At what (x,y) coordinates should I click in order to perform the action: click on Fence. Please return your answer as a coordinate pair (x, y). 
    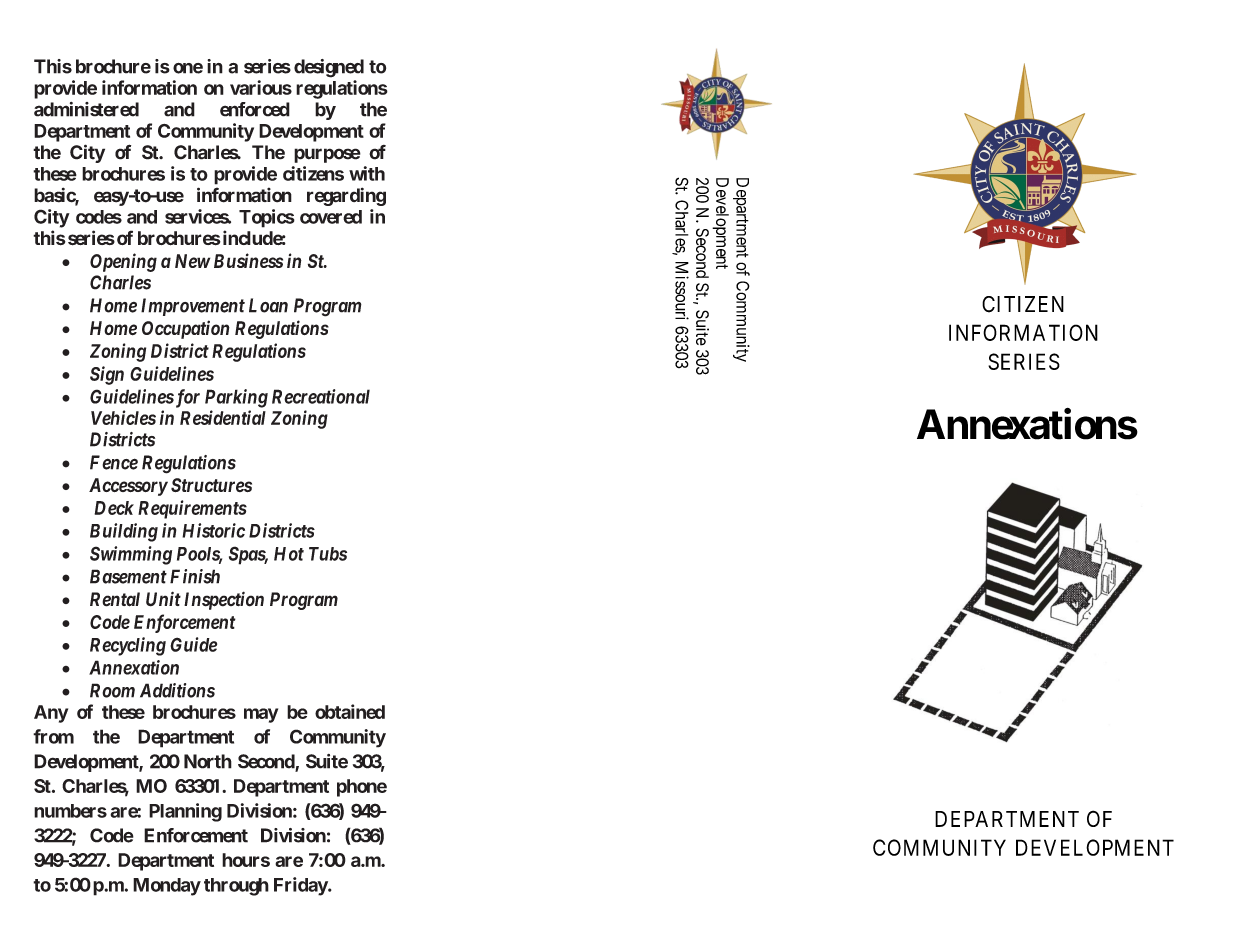
    Looking at the image, I should click on (114, 462).
